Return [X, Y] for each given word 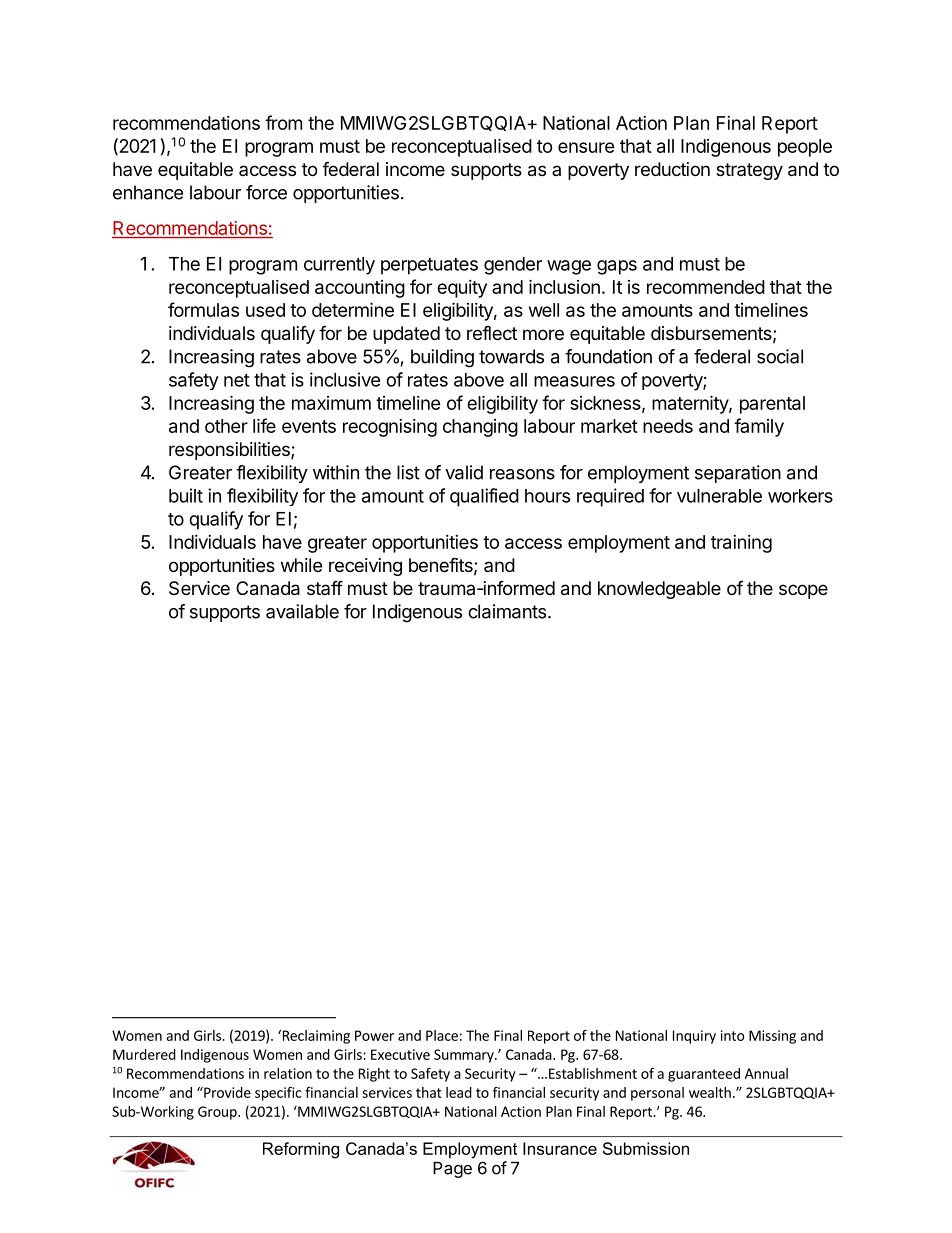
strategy [749, 171]
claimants [507, 611]
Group [218, 1113]
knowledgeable [659, 590]
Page [452, 1170]
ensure [586, 147]
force [266, 192]
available [302, 611]
